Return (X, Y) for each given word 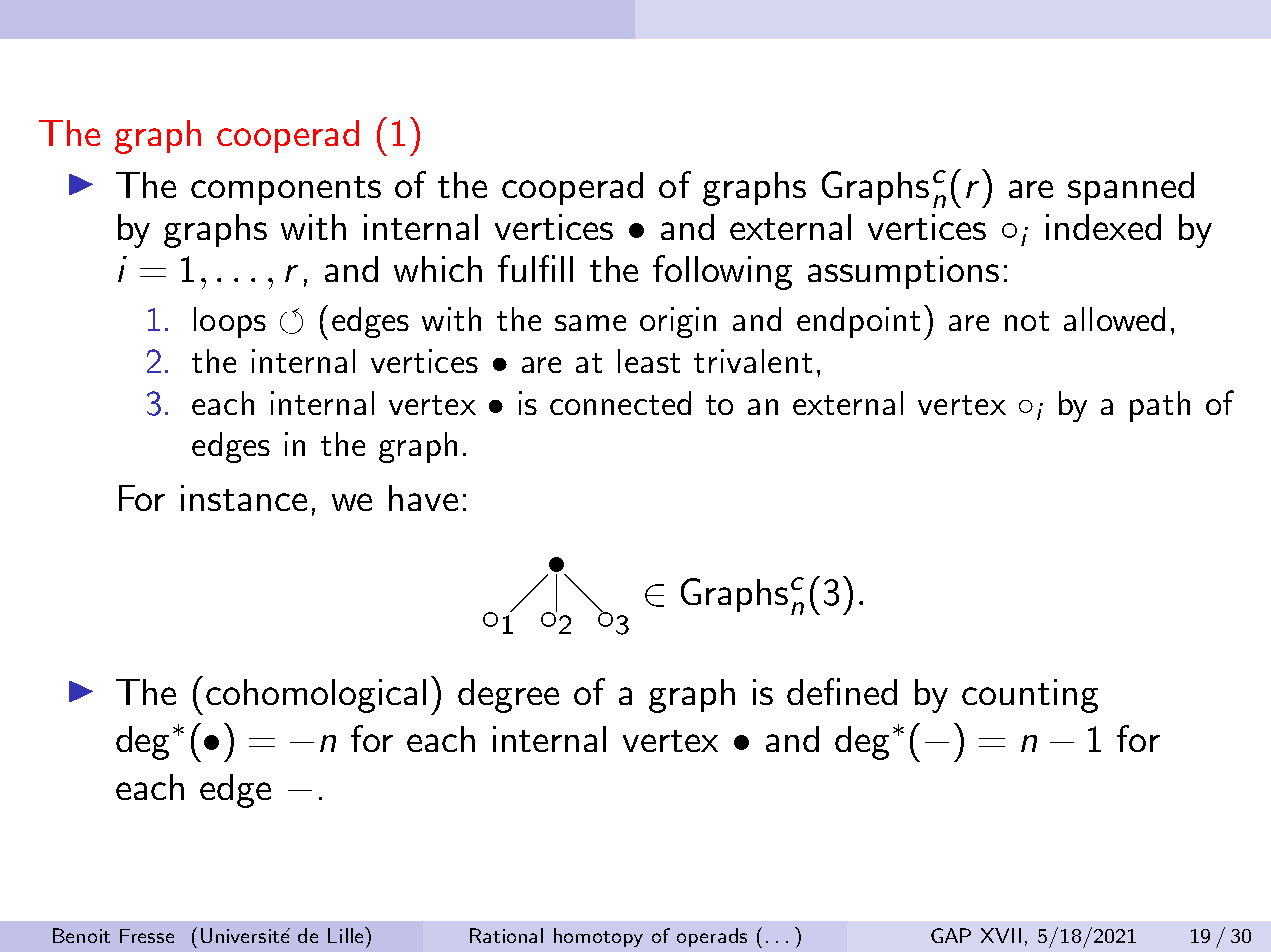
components (286, 190)
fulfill (535, 268)
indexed (1103, 227)
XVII (1001, 935)
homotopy (598, 937)
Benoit (81, 935)
